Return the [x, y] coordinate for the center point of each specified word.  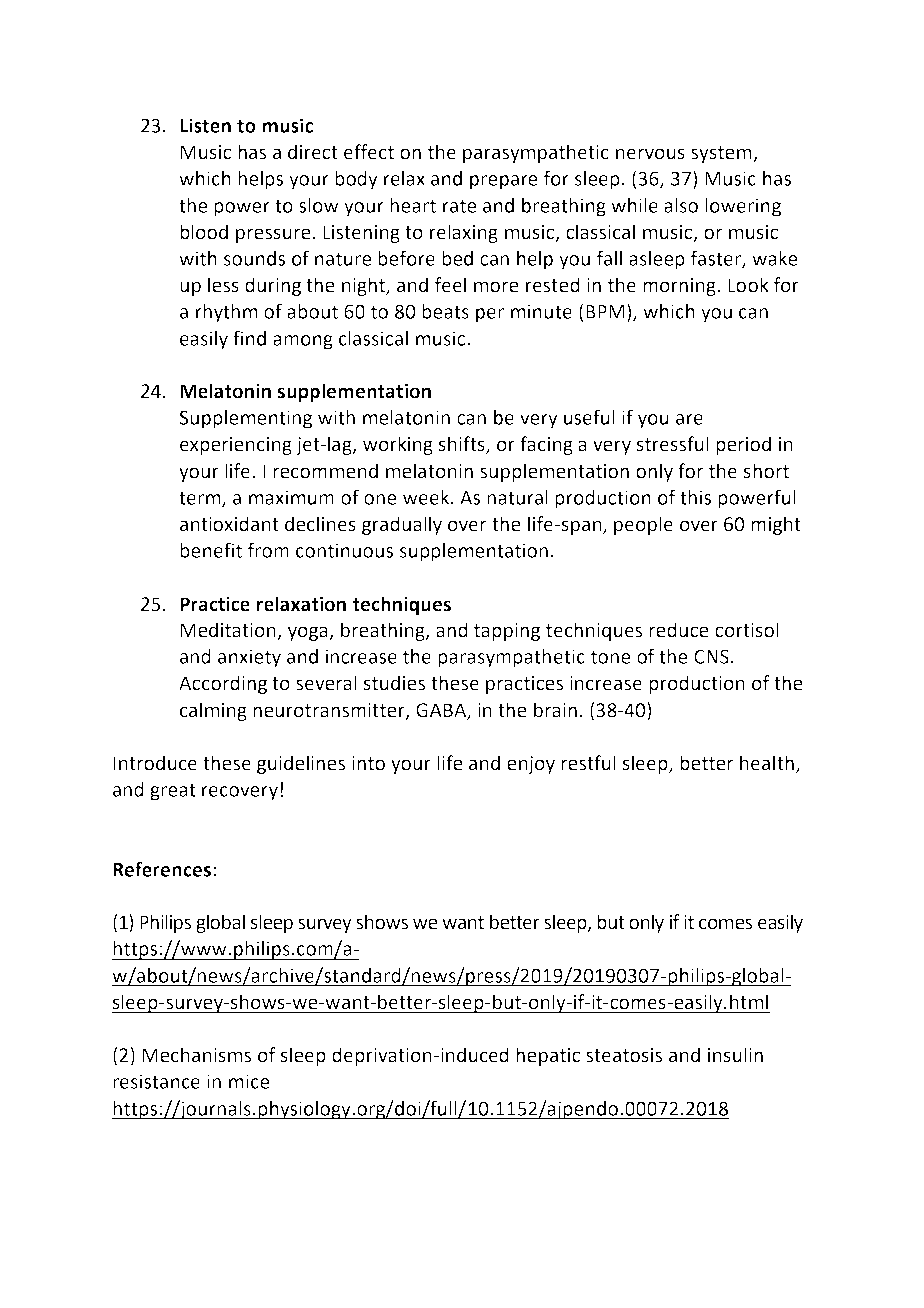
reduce [678, 630]
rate [459, 206]
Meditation [229, 631]
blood [204, 232]
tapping [507, 632]
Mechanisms [197, 1055]
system [722, 154]
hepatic [548, 1056]
